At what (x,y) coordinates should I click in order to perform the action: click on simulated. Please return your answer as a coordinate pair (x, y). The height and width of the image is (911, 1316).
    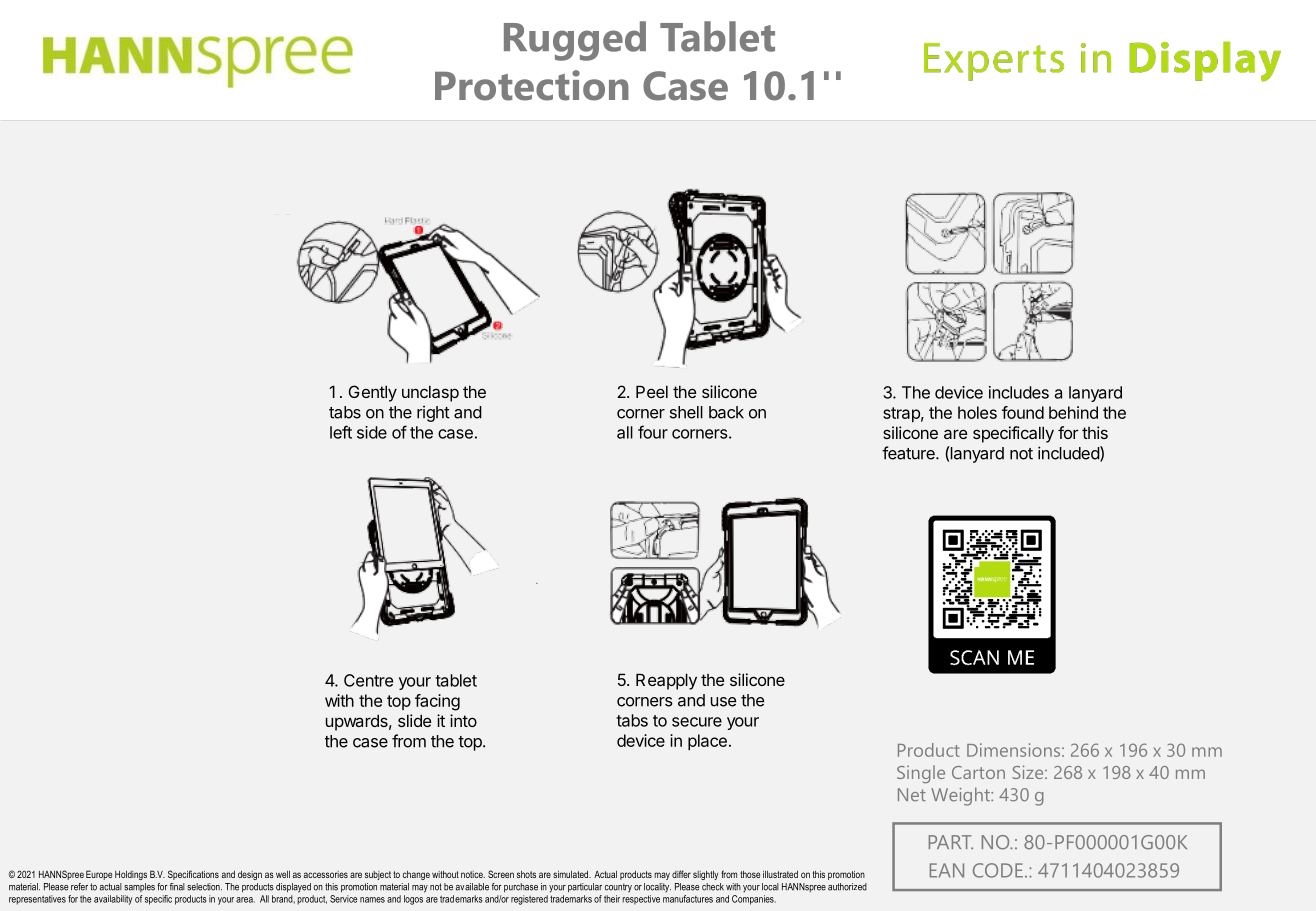
    Looking at the image, I should click on (572, 874).
